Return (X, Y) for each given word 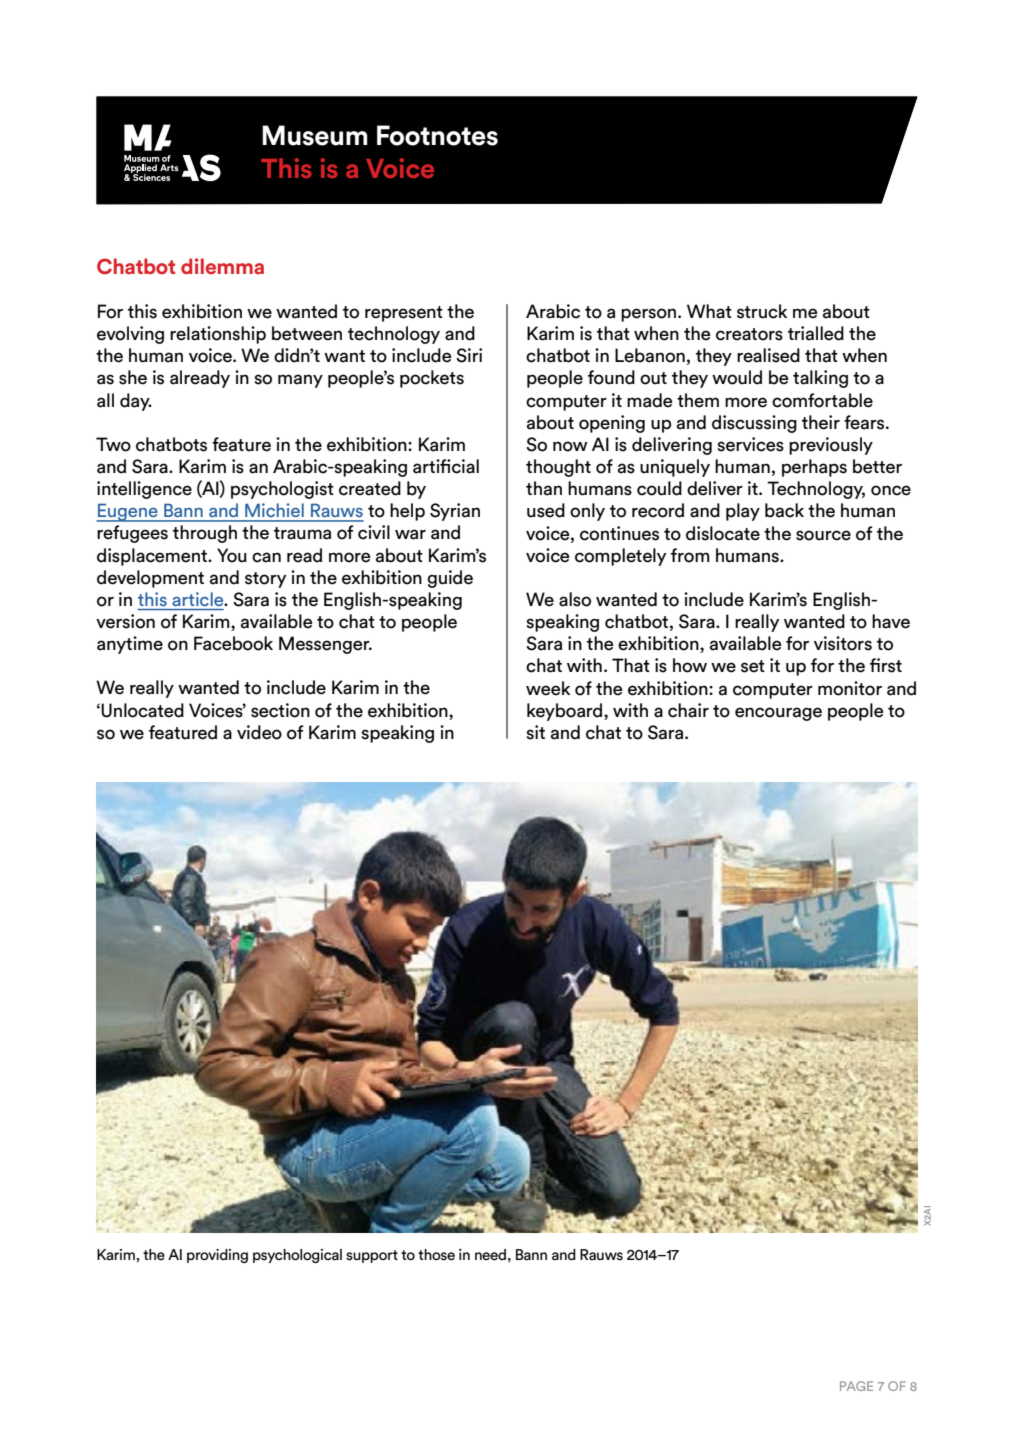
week (548, 688)
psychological (297, 1256)
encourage (778, 714)
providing (217, 1256)
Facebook (233, 643)
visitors (843, 643)
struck (762, 311)
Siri (469, 355)
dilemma (222, 266)
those (436, 1255)
